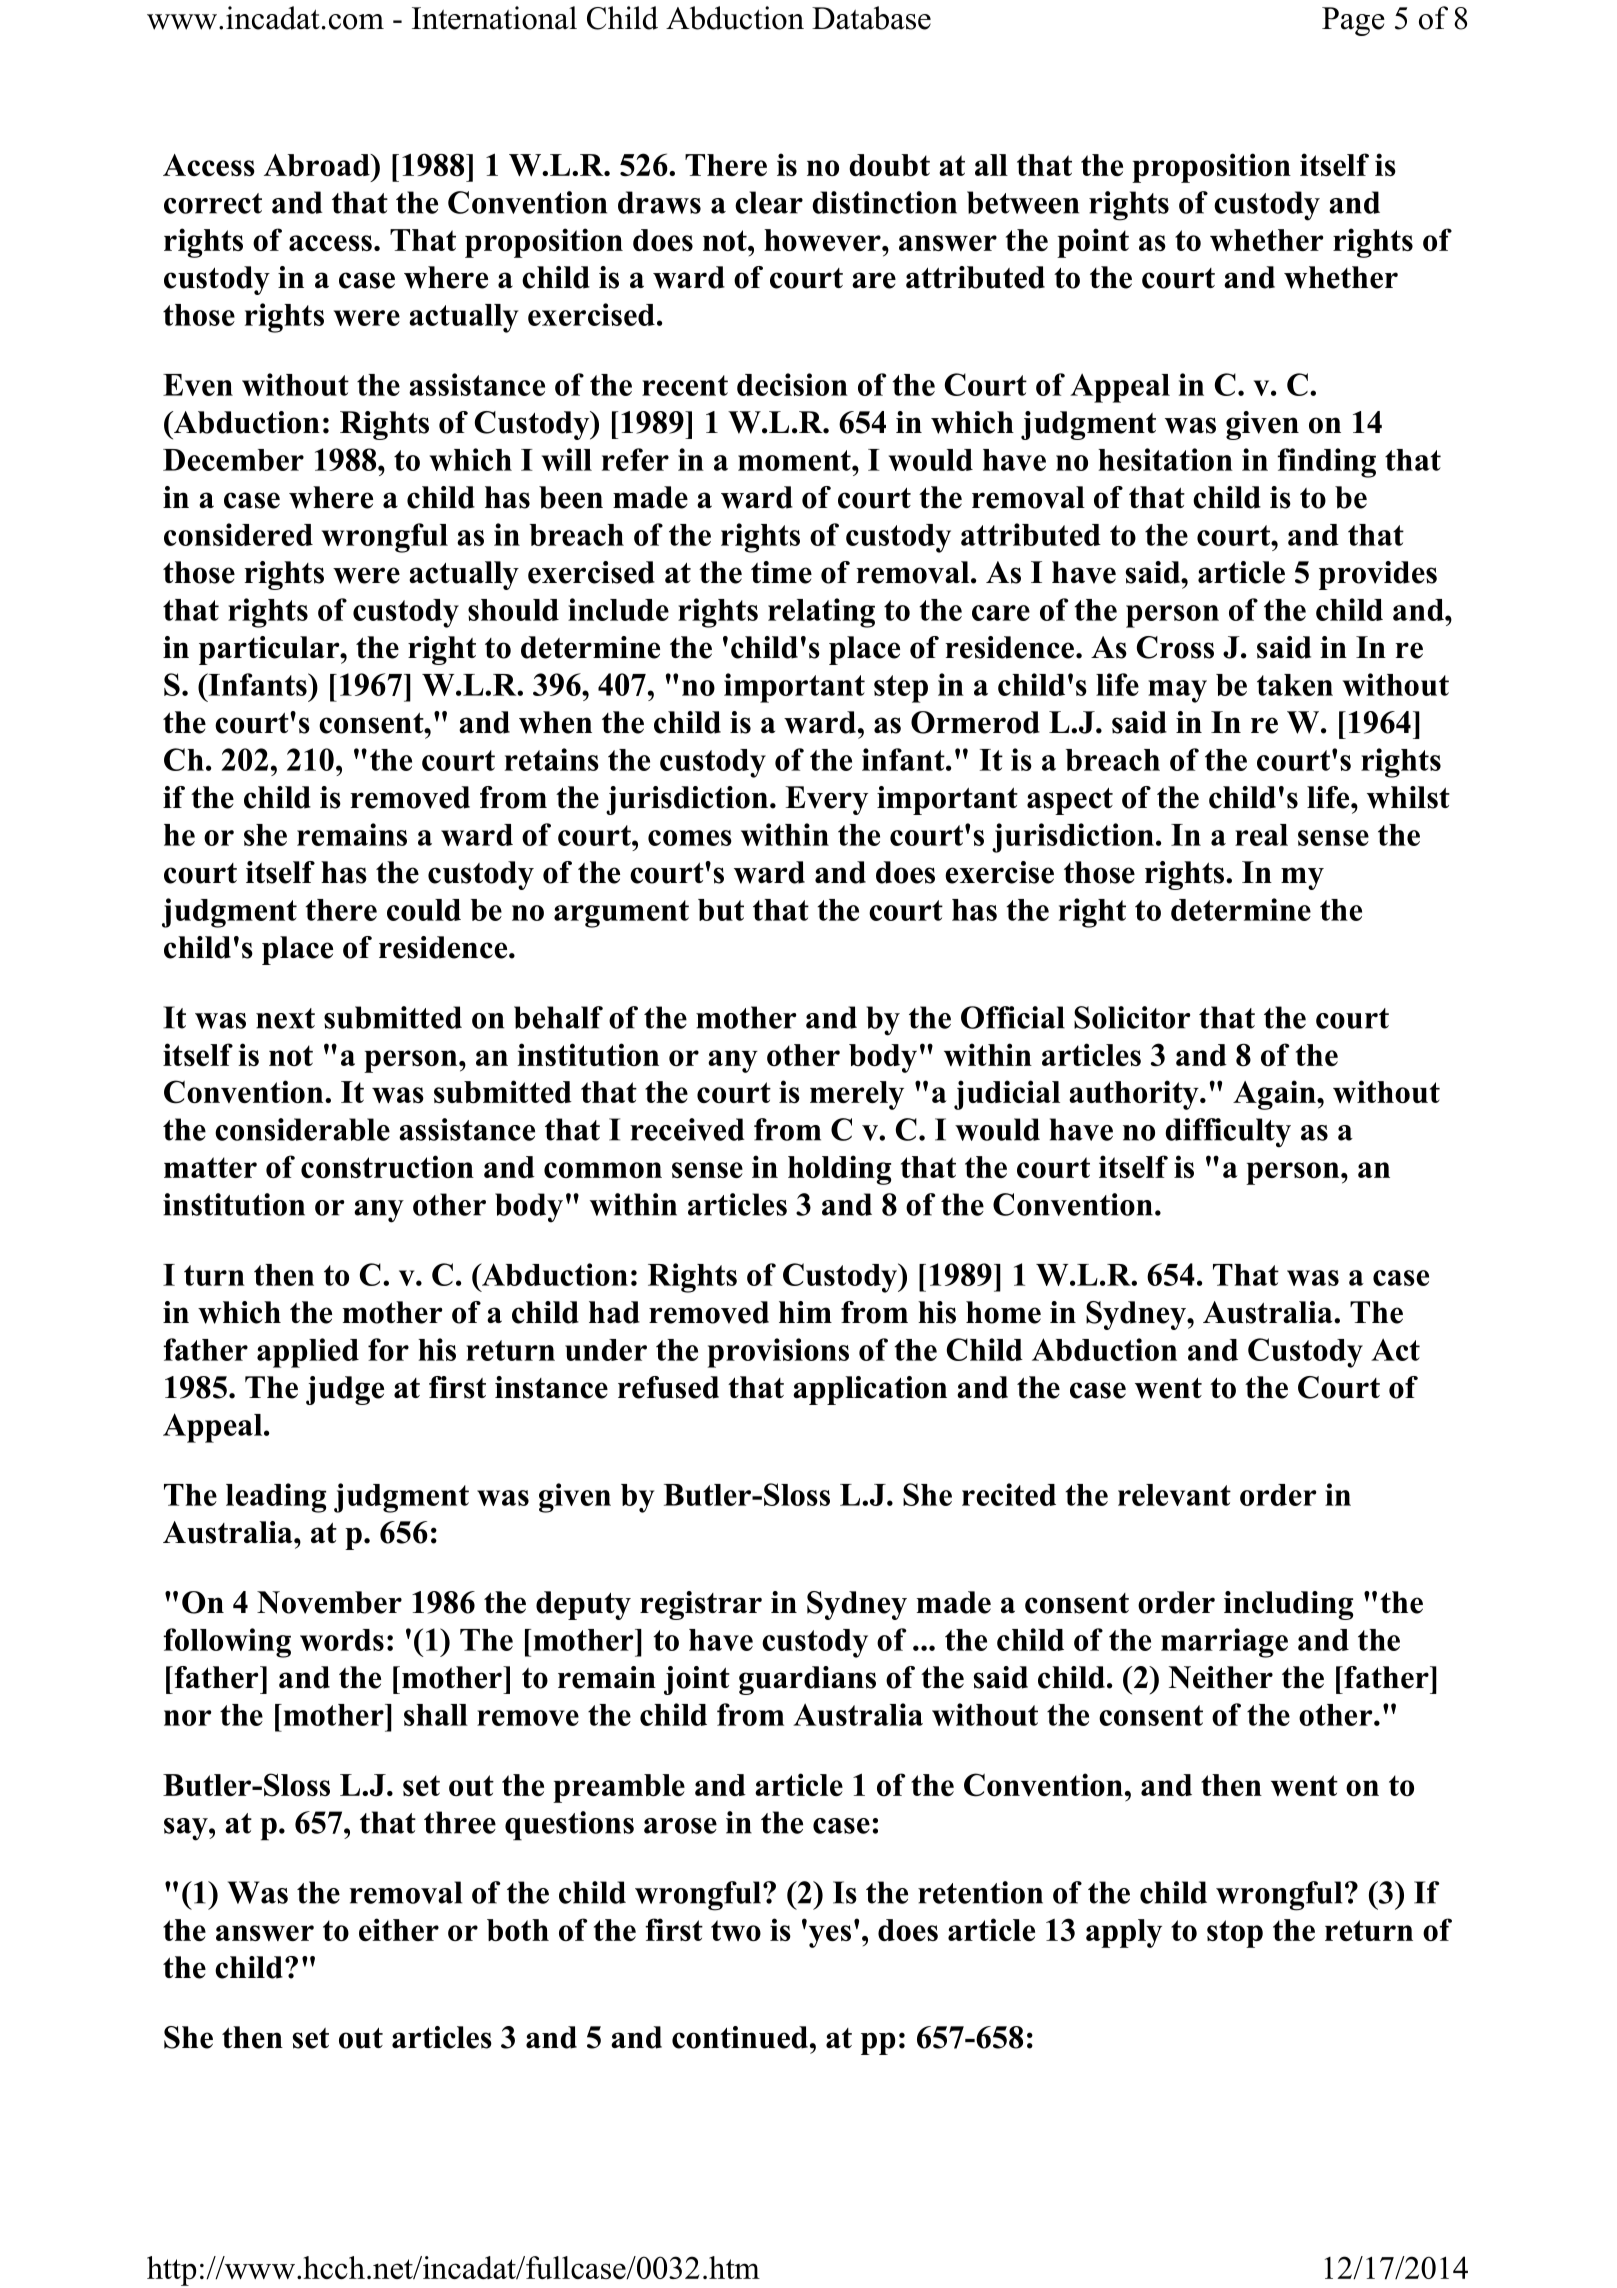 The height and width of the screenshot is (2288, 1617). Describe the element at coordinates (828, 1935) in the screenshot. I see `yes` at that location.
